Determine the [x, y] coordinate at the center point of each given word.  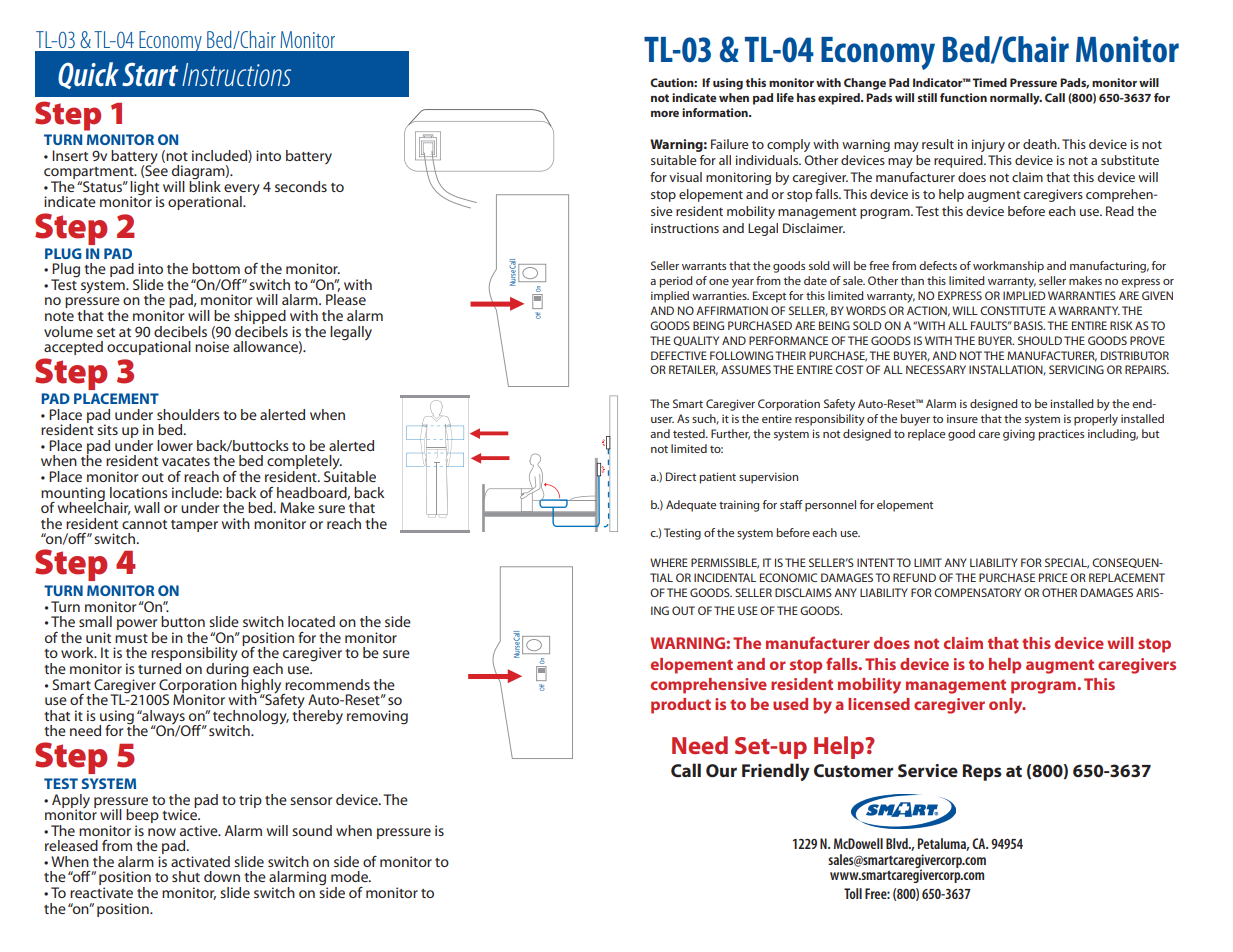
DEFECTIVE [679, 355]
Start [150, 74]
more [665, 114]
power [137, 626]
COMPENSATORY [977, 592]
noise [212, 346]
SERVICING [1076, 369]
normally [1016, 99]
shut [186, 876]
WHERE [669, 562]
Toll [853, 893]
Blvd [898, 843]
